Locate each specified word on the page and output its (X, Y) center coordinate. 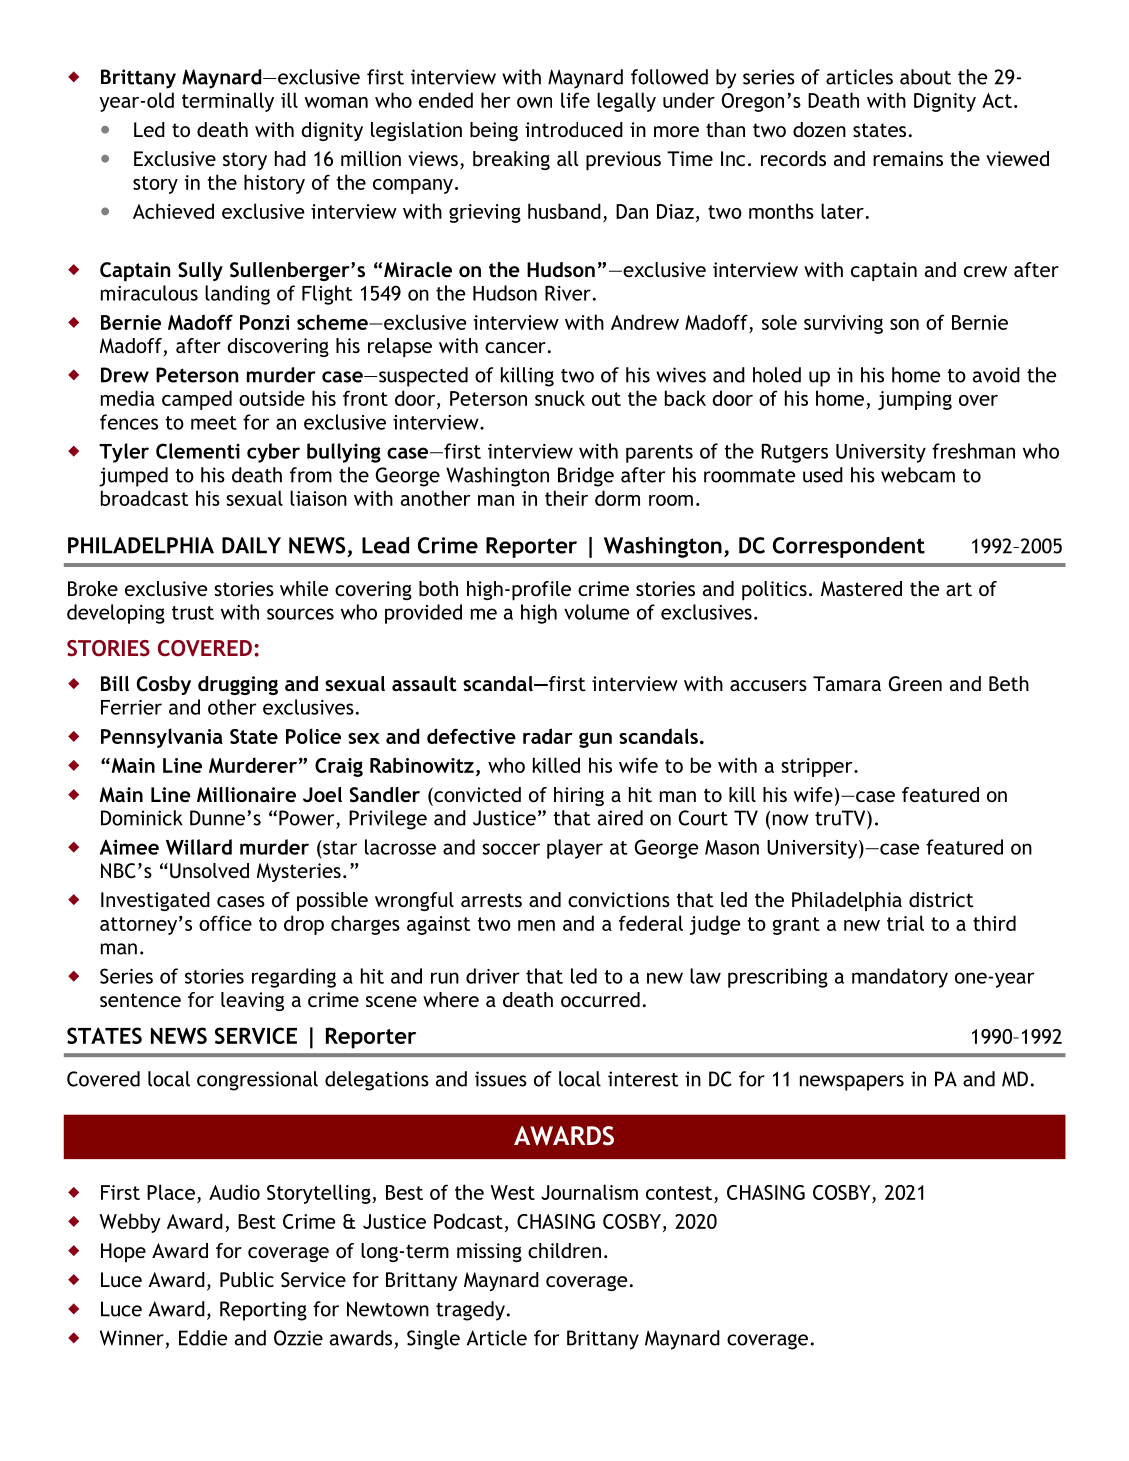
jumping (915, 400)
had (290, 158)
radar (548, 736)
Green (915, 684)
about (925, 77)
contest (679, 1193)
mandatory (900, 978)
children (564, 1250)
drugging (238, 685)
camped (197, 400)
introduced (574, 129)
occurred (600, 999)
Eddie (203, 1338)
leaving (252, 1001)
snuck (560, 398)
